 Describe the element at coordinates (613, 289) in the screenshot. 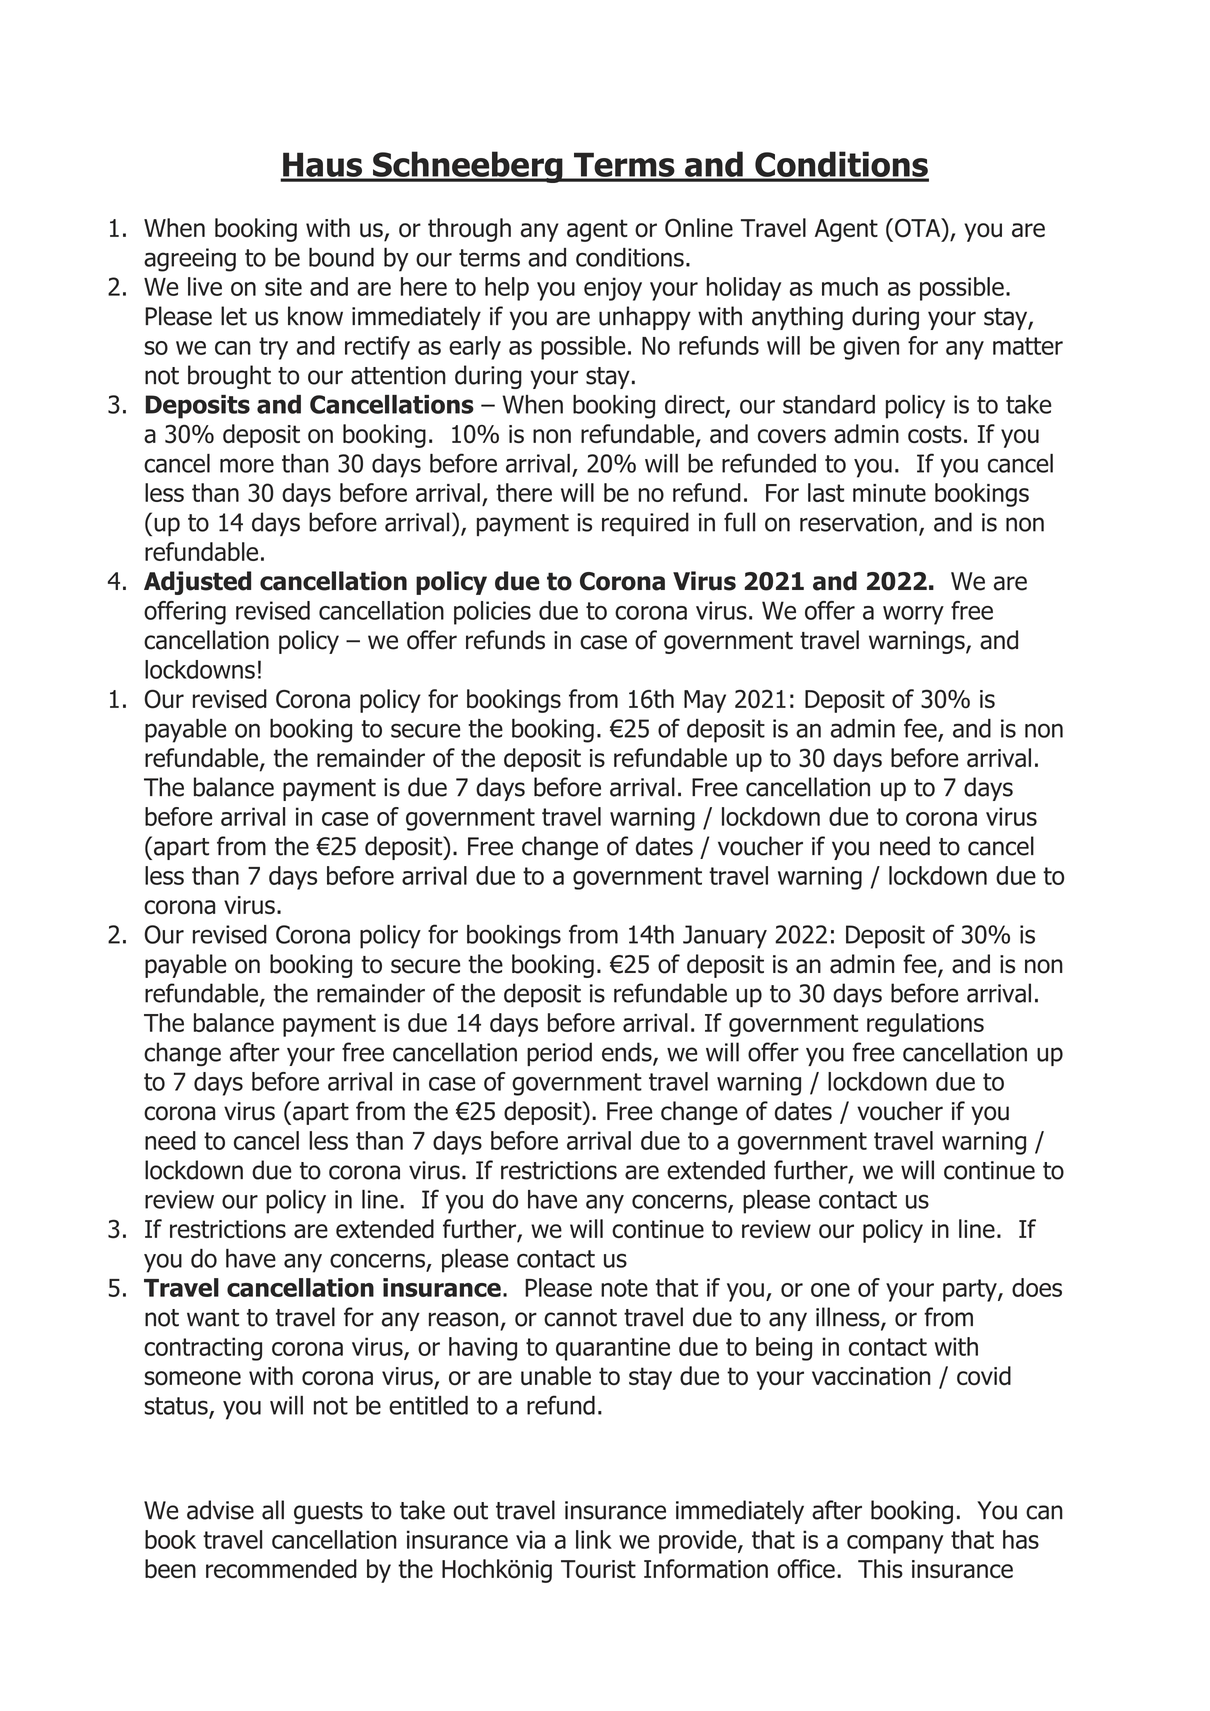

I see `enjoy` at that location.
